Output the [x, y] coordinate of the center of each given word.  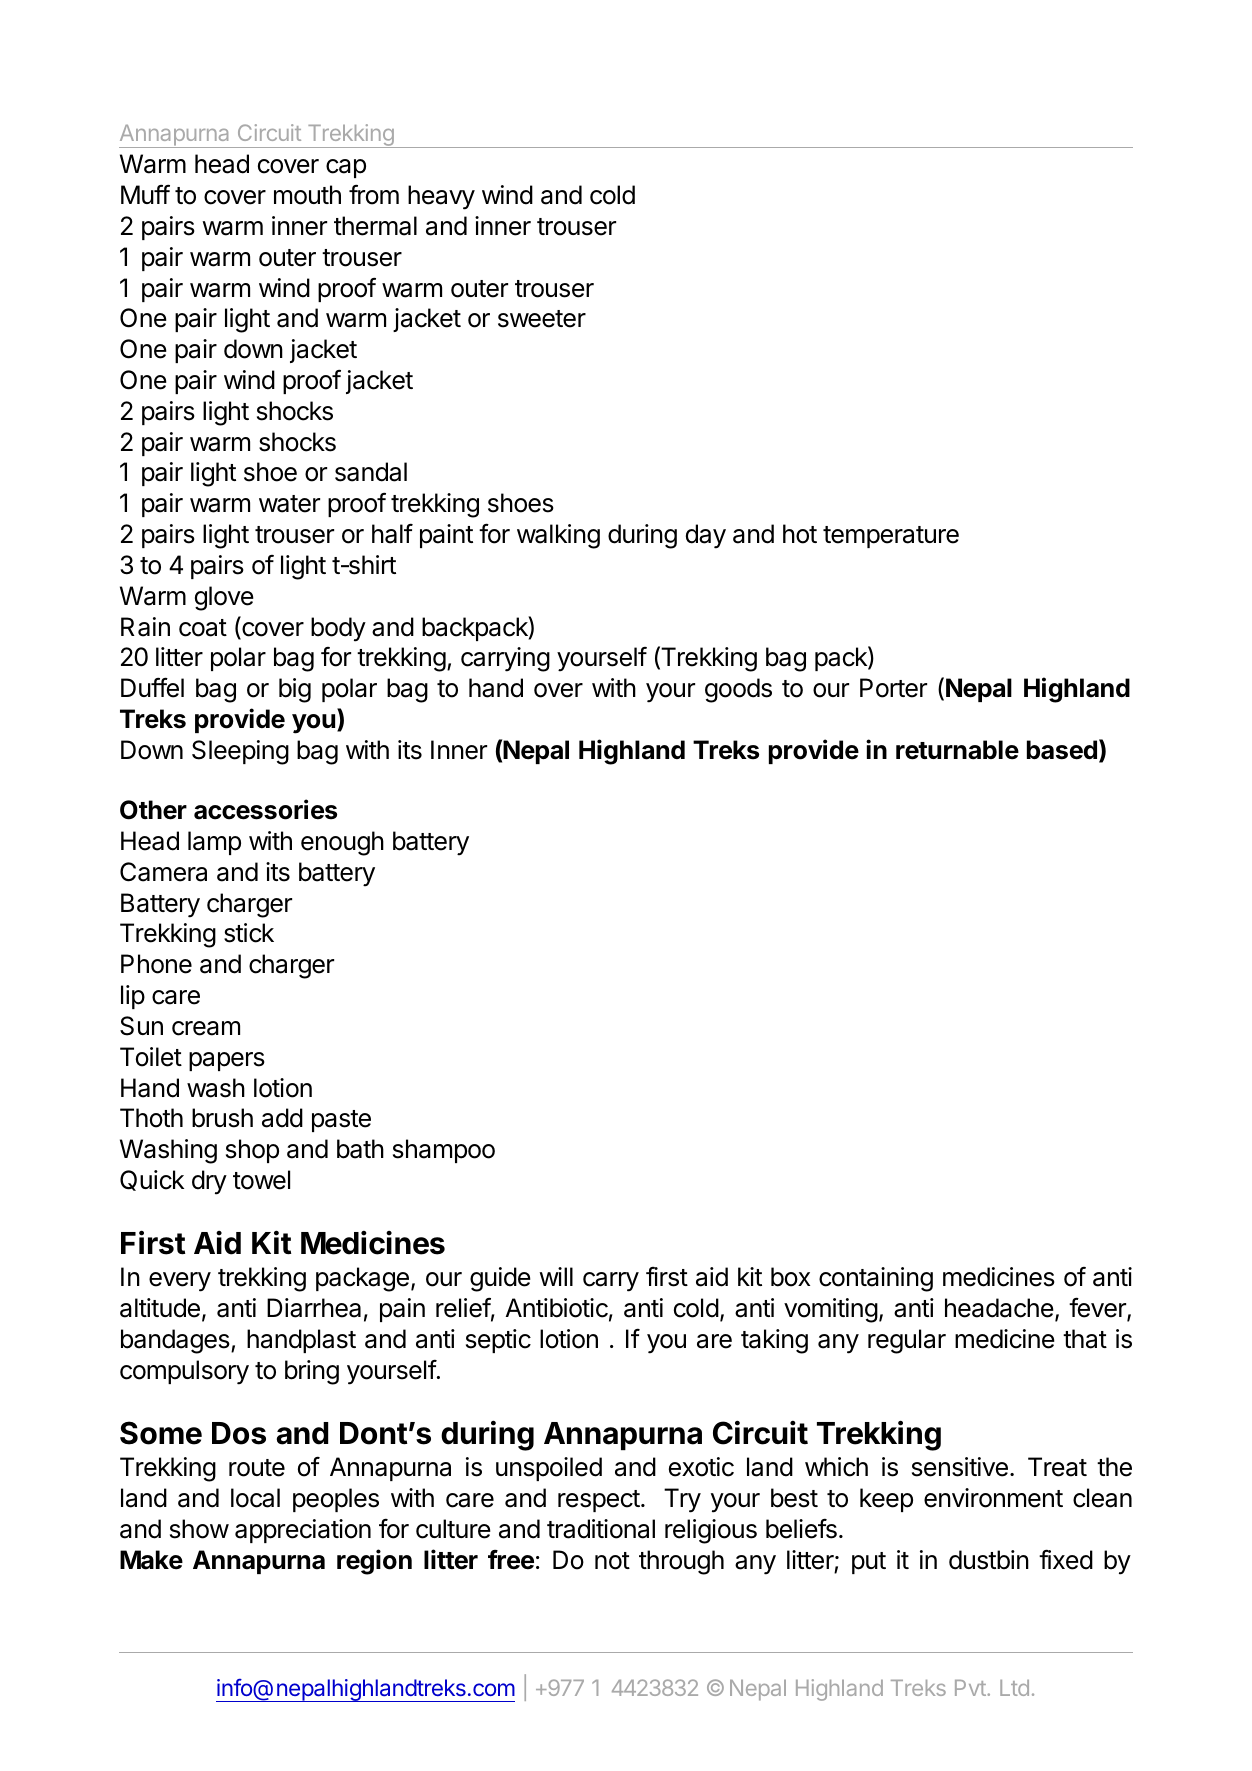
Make [151, 1560]
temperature [891, 537]
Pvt [971, 1688]
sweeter [542, 319]
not [612, 1561]
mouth [307, 195]
